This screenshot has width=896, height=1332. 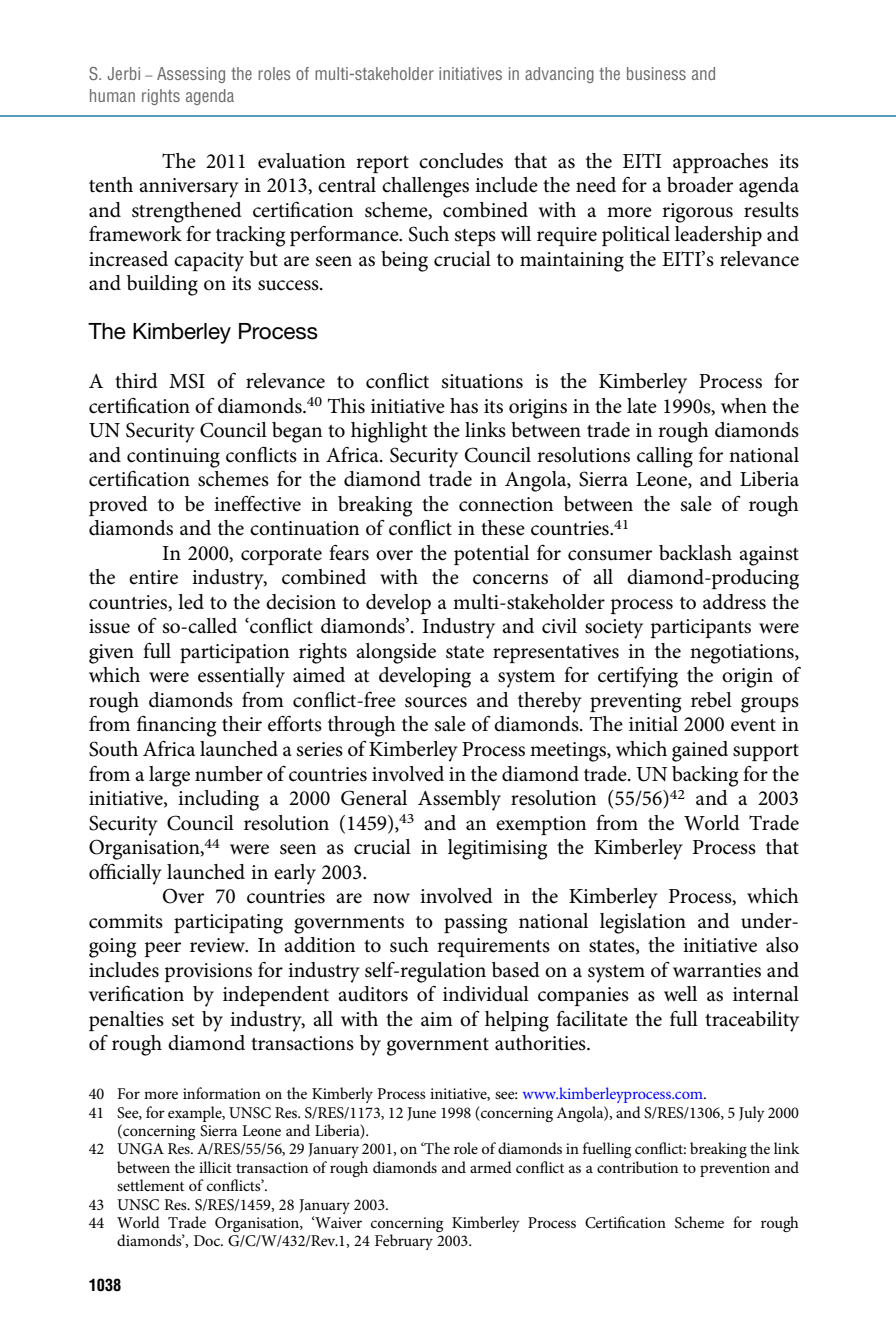 What do you see at coordinates (208, 1240) in the screenshot?
I see `Doc` at bounding box center [208, 1240].
